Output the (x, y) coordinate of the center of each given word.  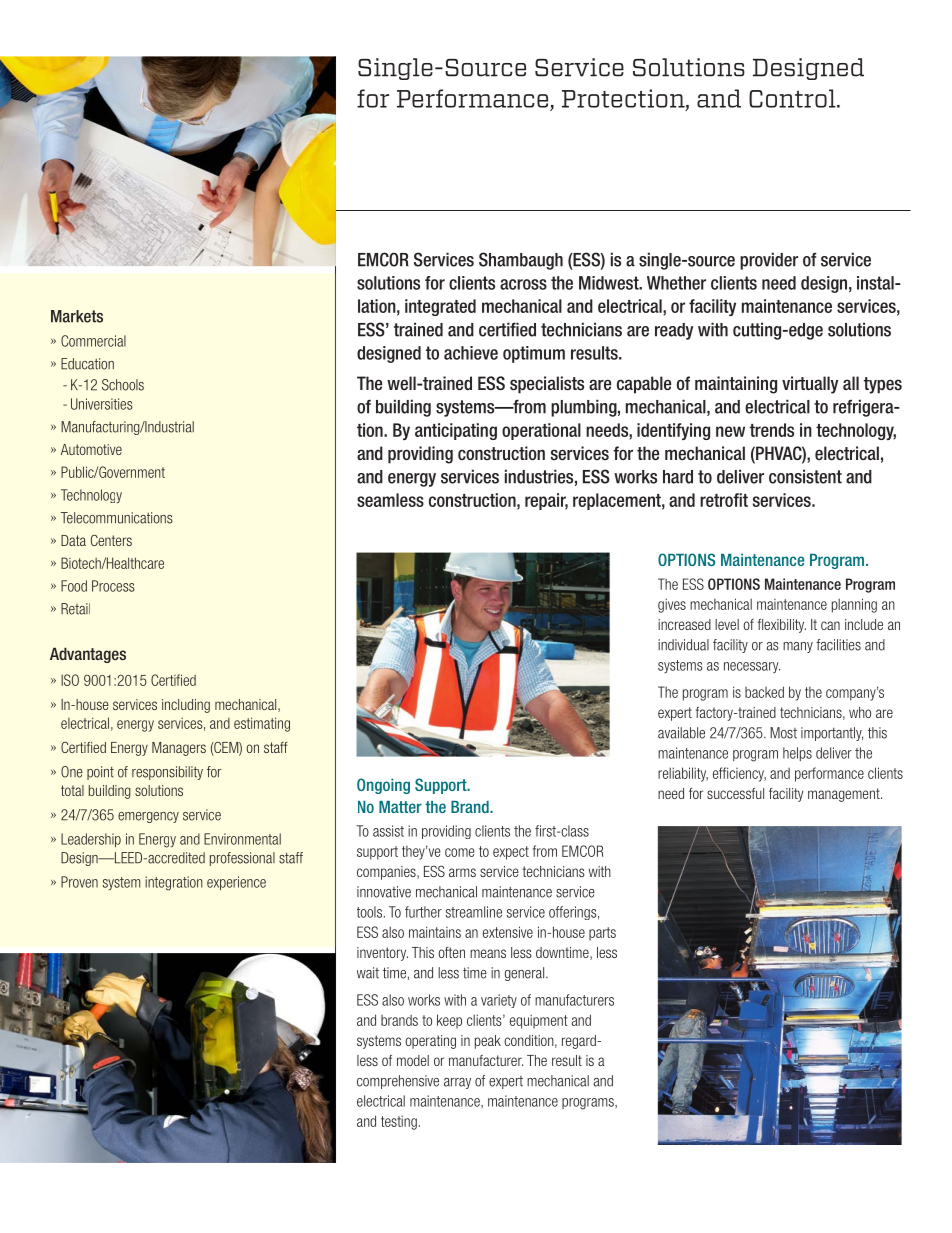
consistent (805, 476)
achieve (471, 353)
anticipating (456, 431)
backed (764, 692)
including (186, 706)
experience (236, 883)
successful (735, 793)
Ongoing (383, 786)
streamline (474, 912)
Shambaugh (521, 261)
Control (793, 98)
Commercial (93, 341)
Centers (111, 540)
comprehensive (398, 1082)
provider (769, 261)
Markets (77, 316)
